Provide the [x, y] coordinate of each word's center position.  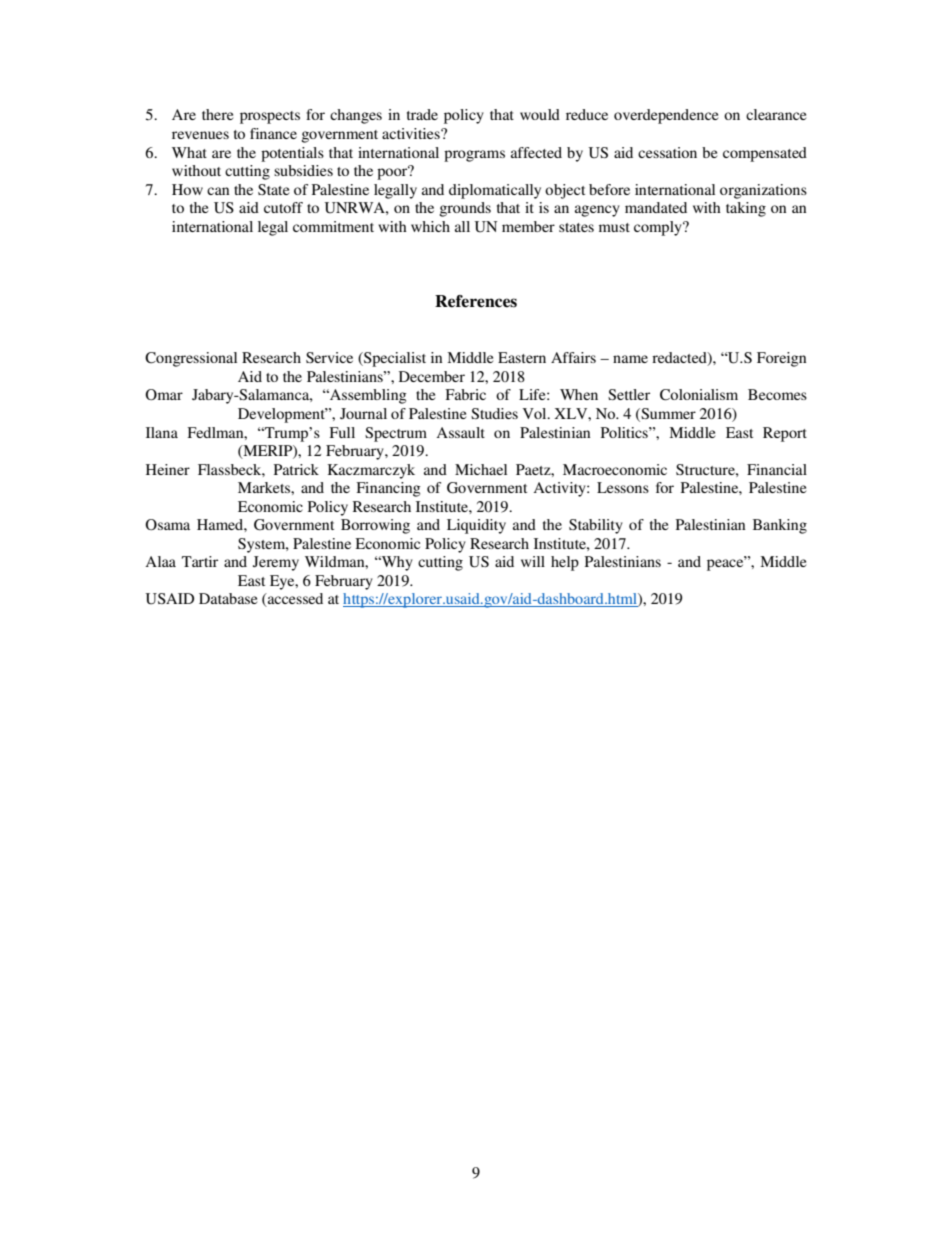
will [533, 561]
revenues [200, 135]
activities [412, 133]
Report [785, 434]
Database [228, 598]
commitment [333, 226]
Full [342, 432]
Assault [460, 432]
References [476, 301]
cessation [667, 152]
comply [659, 228]
